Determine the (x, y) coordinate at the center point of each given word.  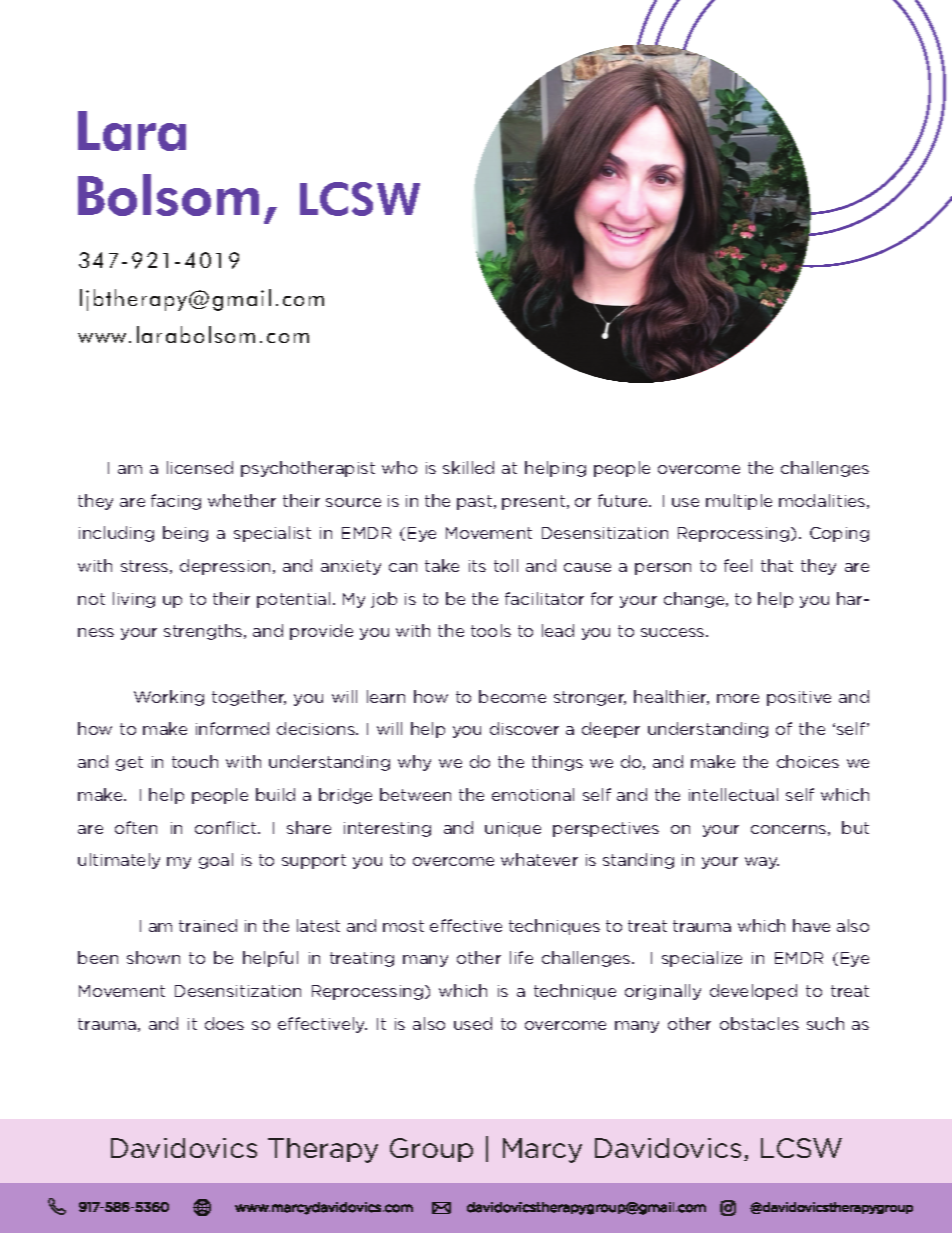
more (738, 698)
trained (208, 925)
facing (176, 502)
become (512, 696)
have (811, 925)
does (224, 1023)
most (403, 926)
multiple (739, 502)
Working (169, 698)
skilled (468, 467)
